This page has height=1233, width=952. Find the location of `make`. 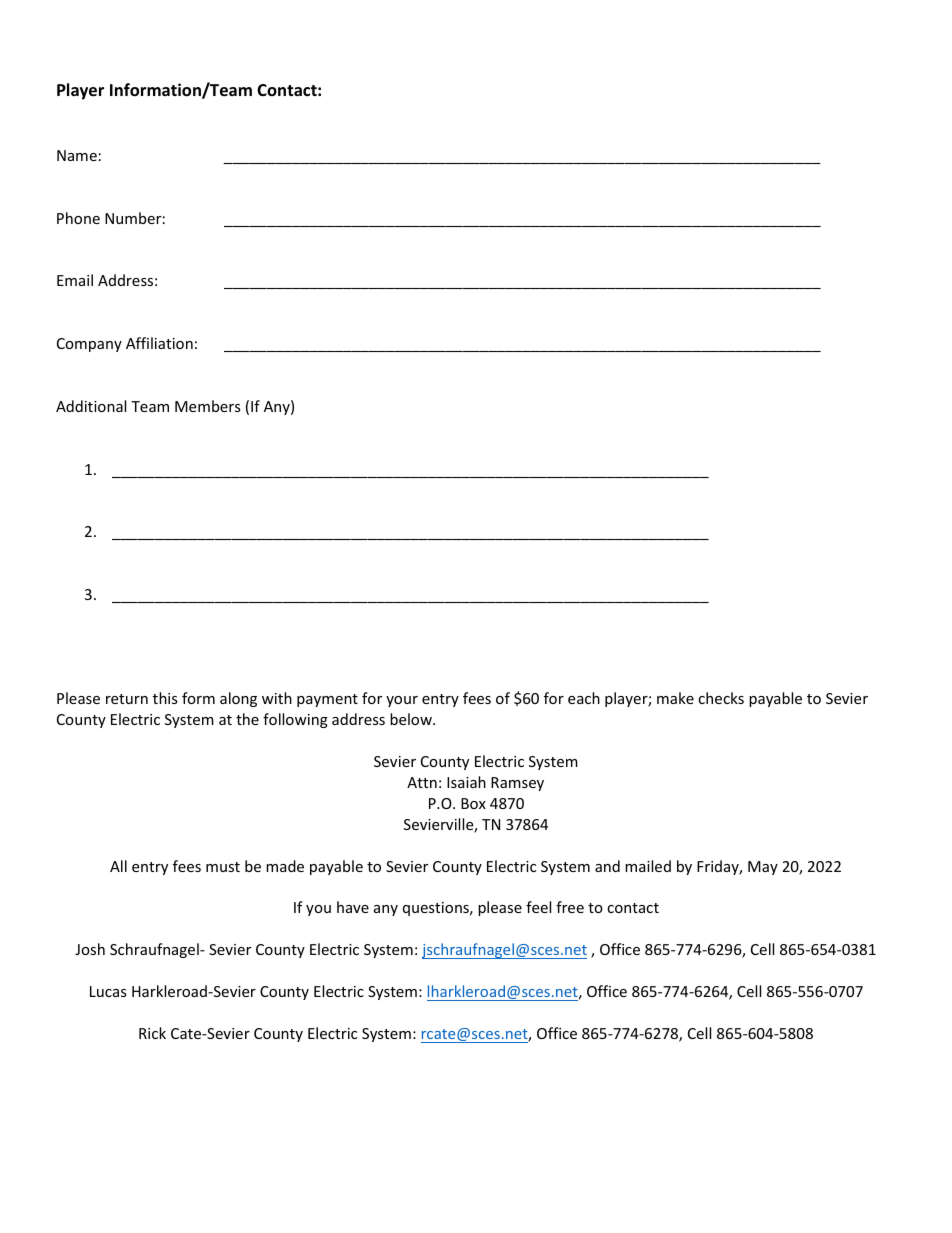

make is located at coordinates (675, 698).
